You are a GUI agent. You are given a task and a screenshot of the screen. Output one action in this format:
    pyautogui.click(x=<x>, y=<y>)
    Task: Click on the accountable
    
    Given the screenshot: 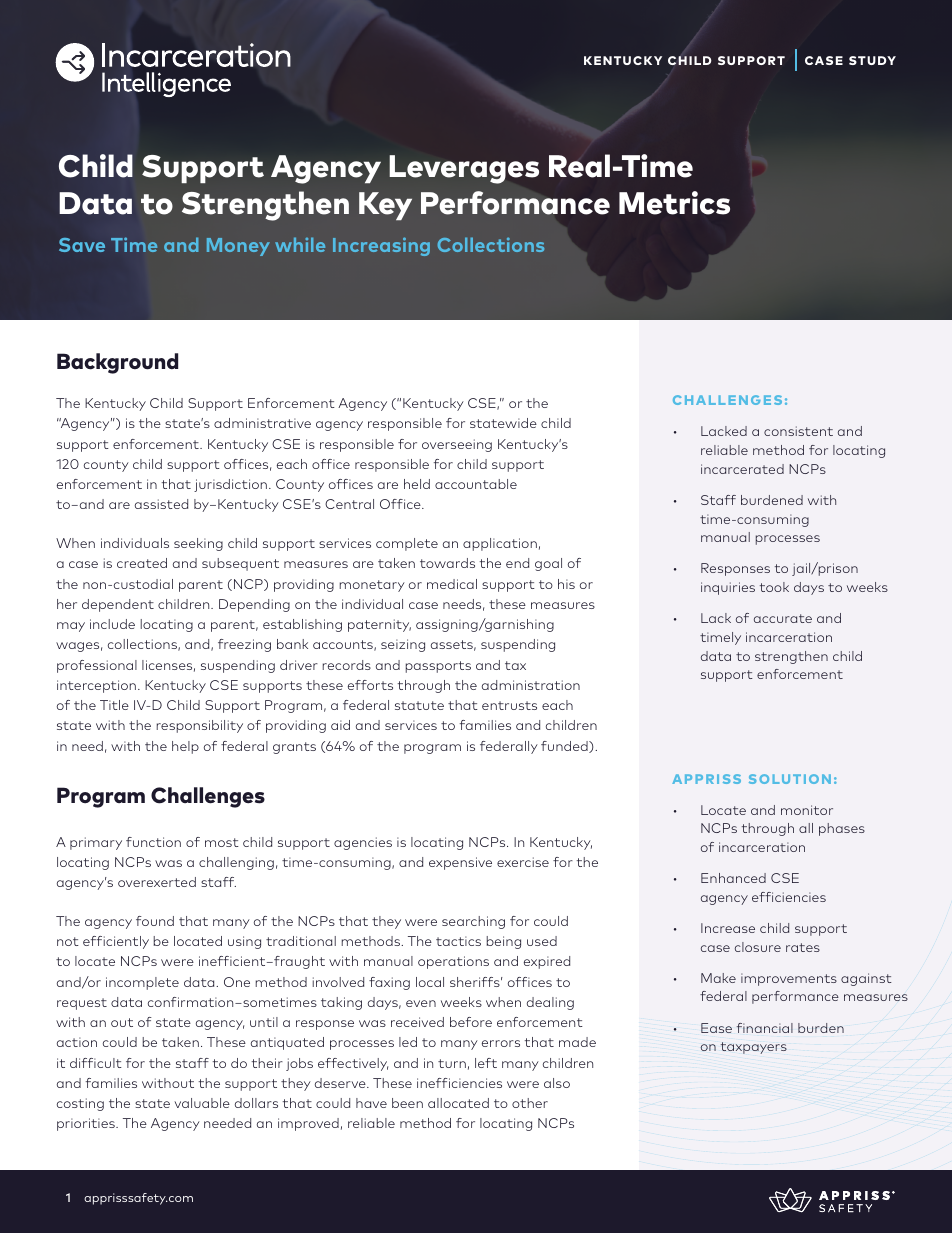 What is the action you would take?
    pyautogui.click(x=476, y=484)
